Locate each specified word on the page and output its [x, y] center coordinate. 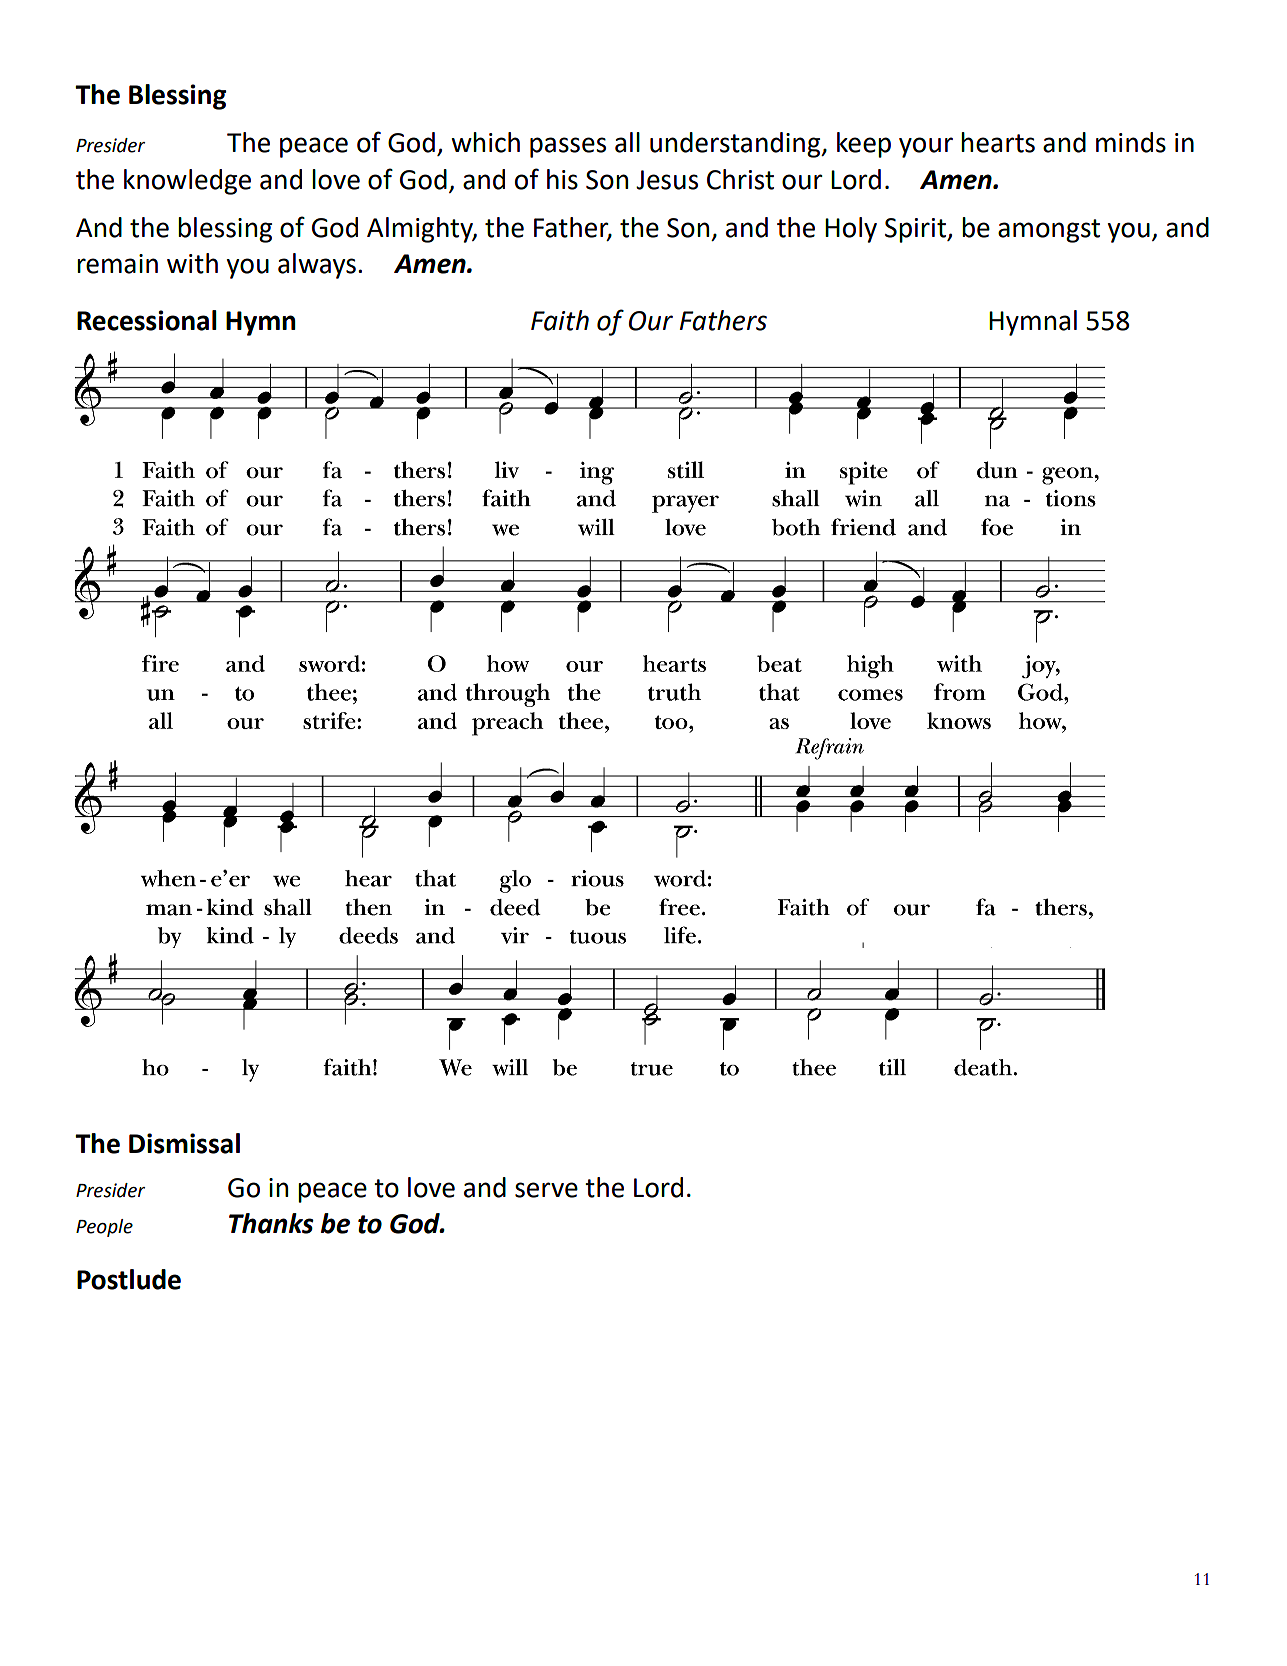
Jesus [667, 180]
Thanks [271, 1223]
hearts [998, 142]
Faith [560, 320]
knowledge [187, 182]
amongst [1049, 231]
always [317, 266]
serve [546, 1190]
